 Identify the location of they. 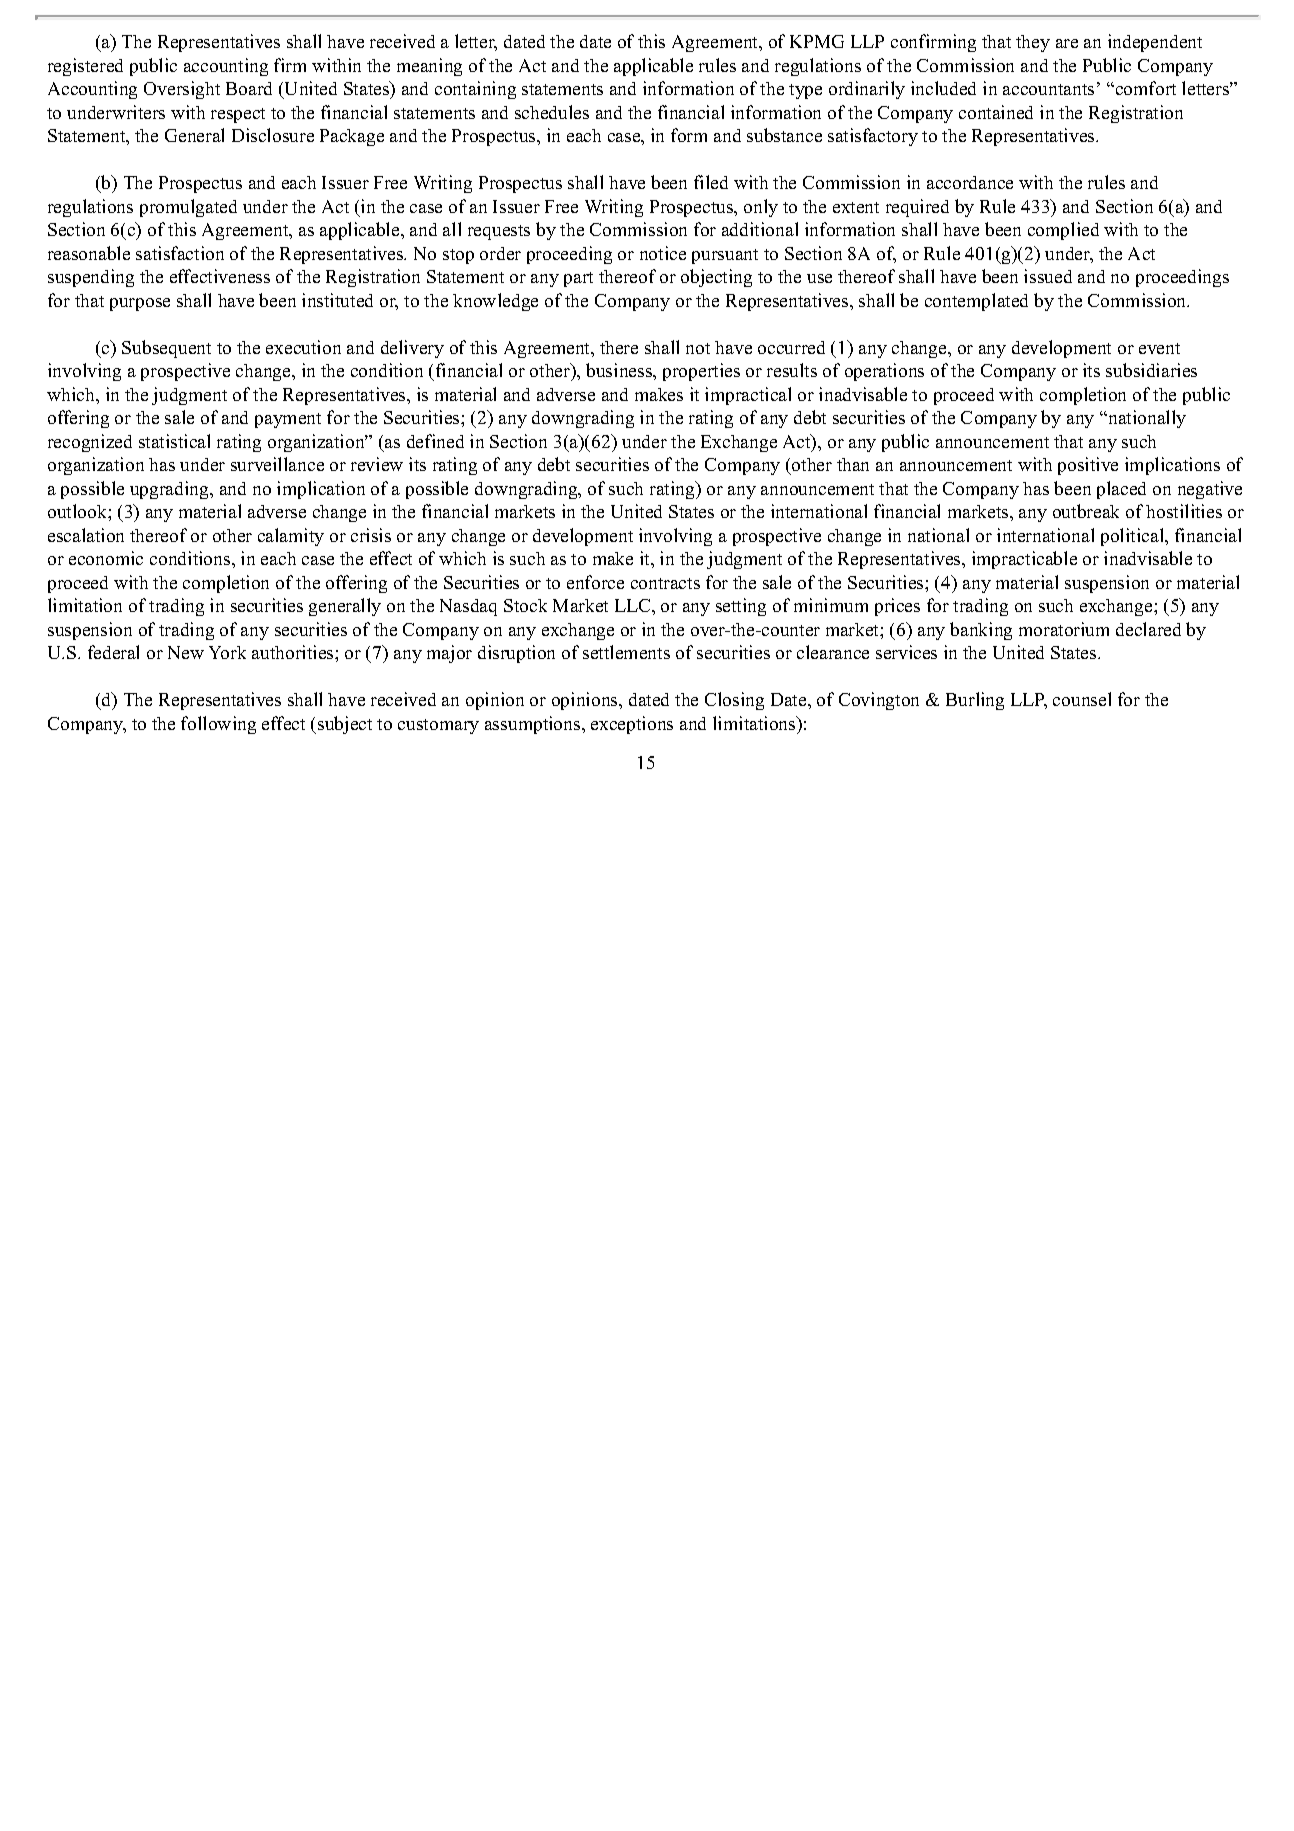
(1033, 43).
